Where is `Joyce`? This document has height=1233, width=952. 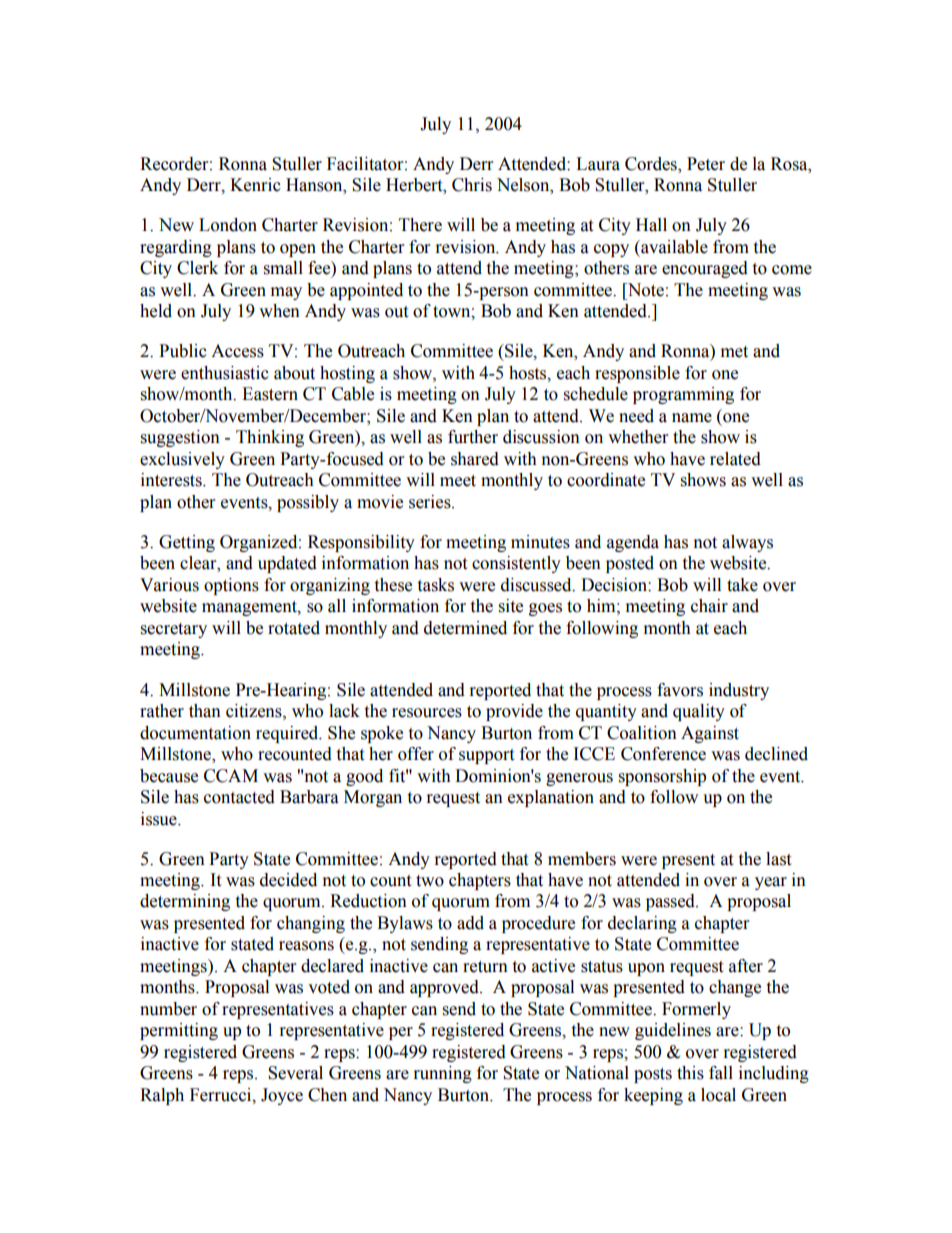
Joyce is located at coordinates (282, 1096).
